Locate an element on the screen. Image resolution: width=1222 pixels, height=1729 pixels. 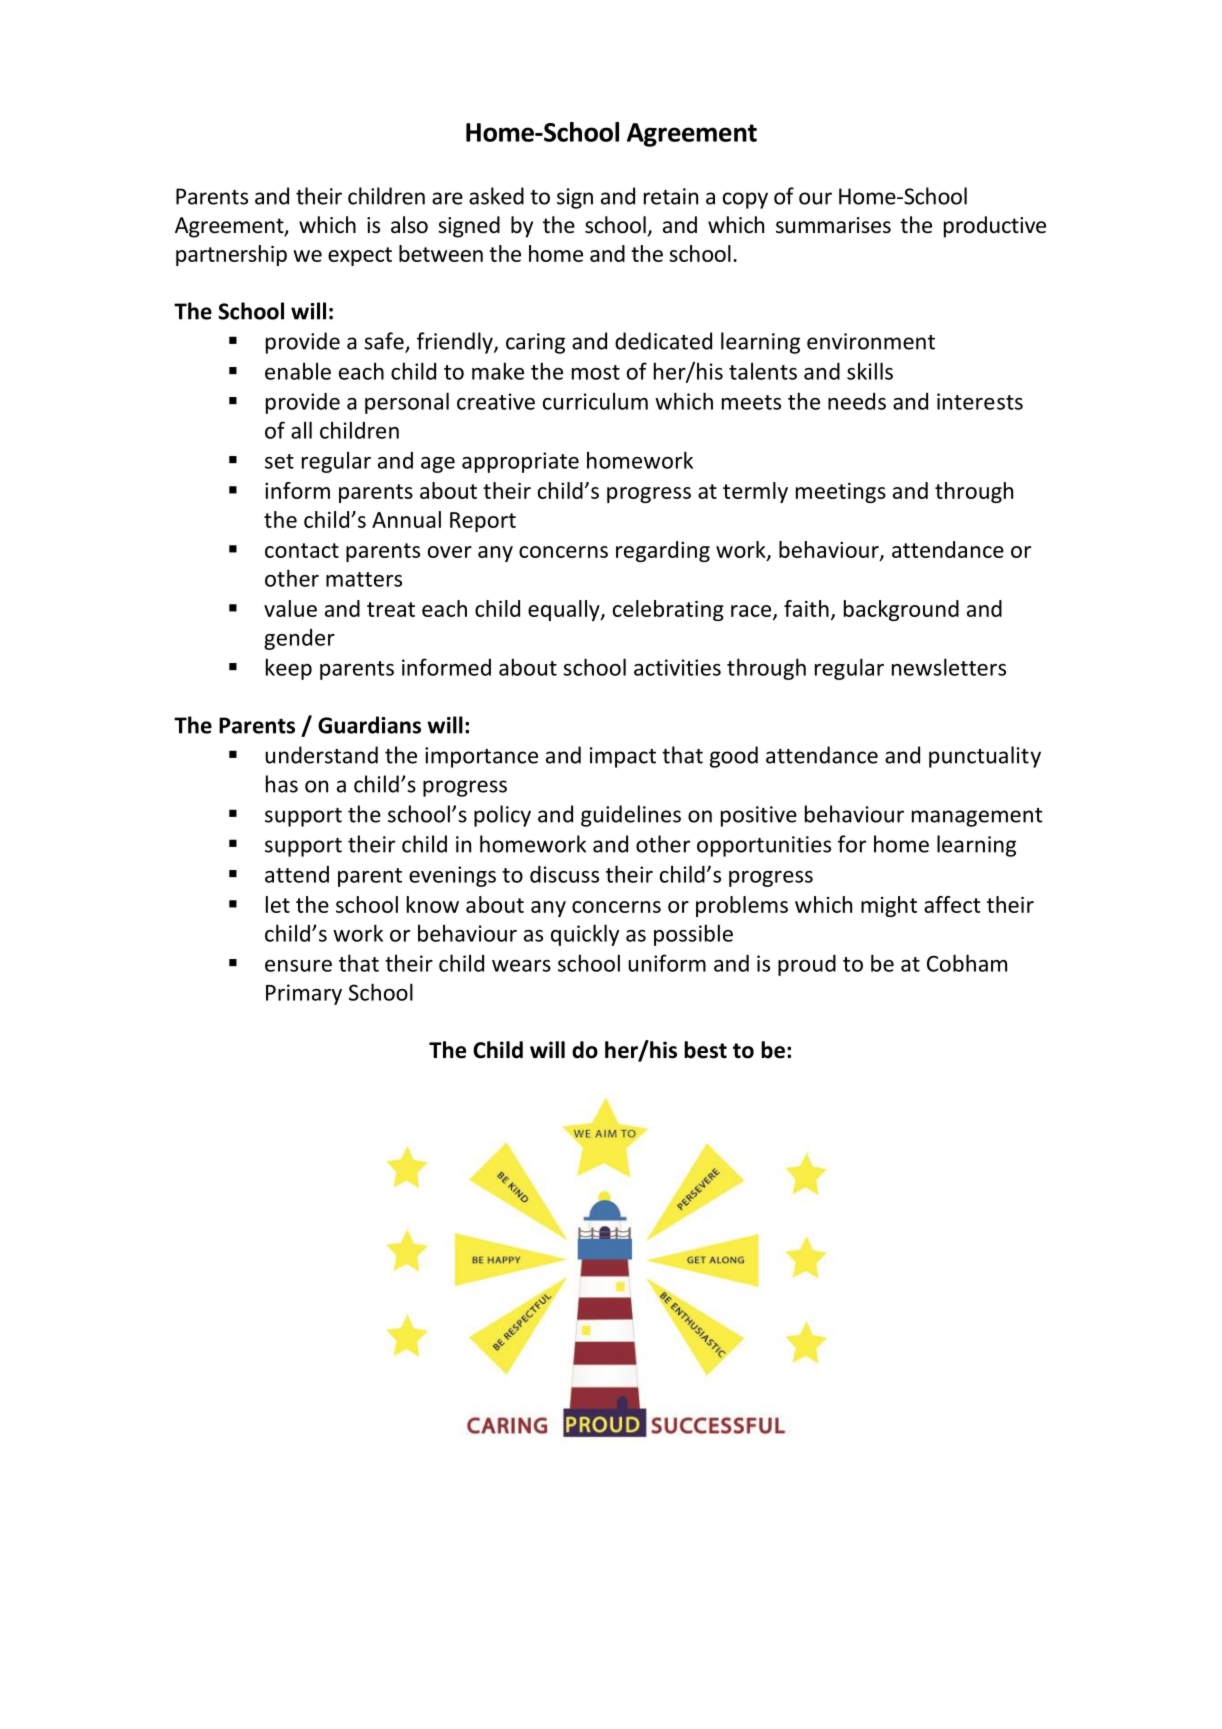
Primary is located at coordinates (304, 994).
